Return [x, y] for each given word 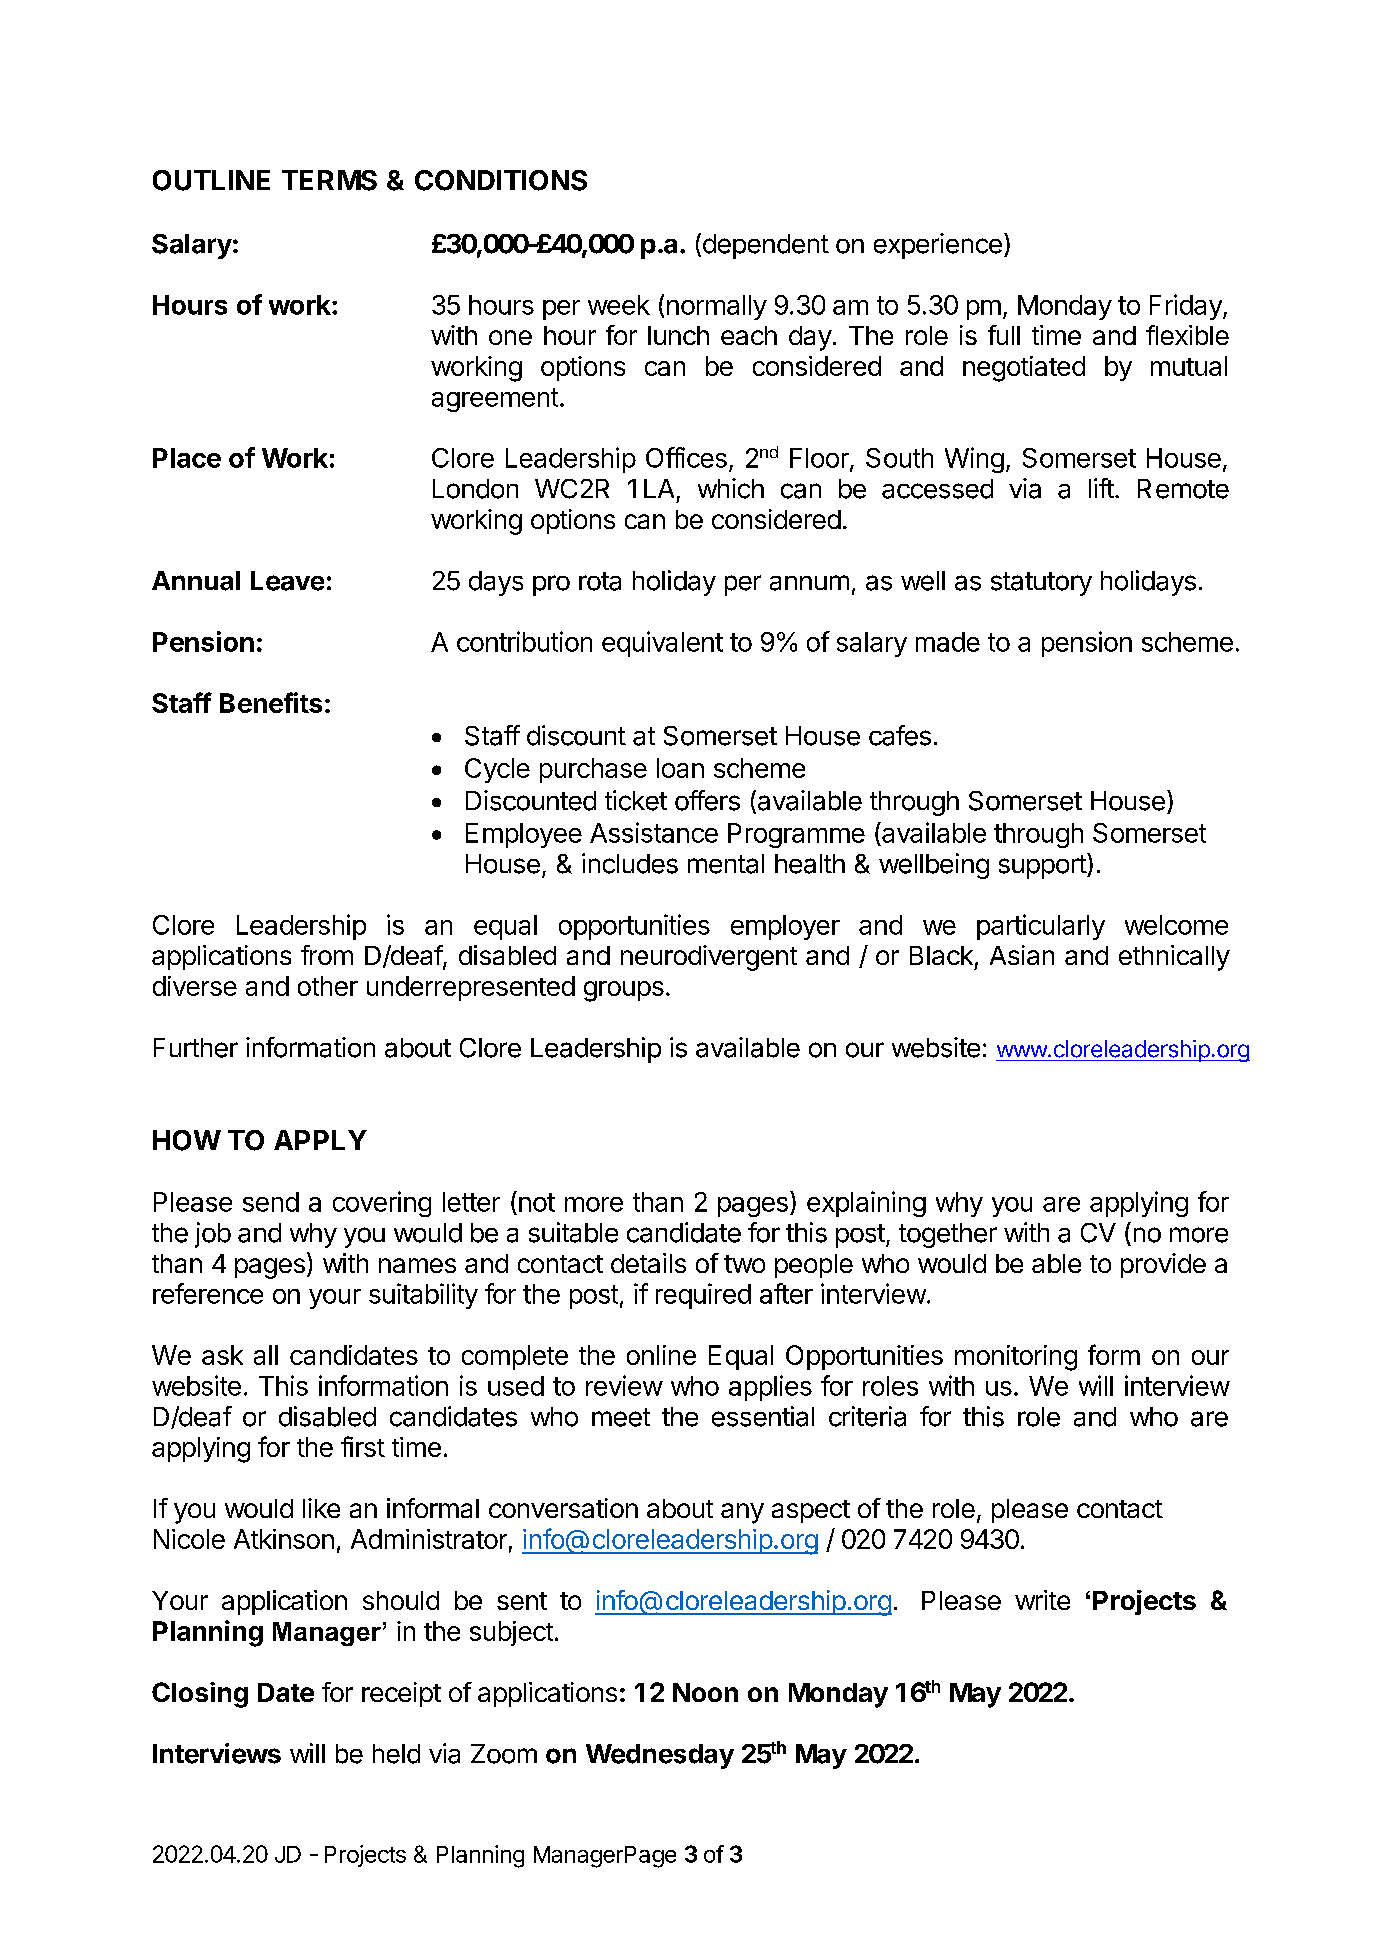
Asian [1022, 955]
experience [938, 246]
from [327, 955]
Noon [705, 1692]
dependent [764, 246]
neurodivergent [709, 958]
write [1042, 1600]
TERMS [329, 180]
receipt [401, 1694]
